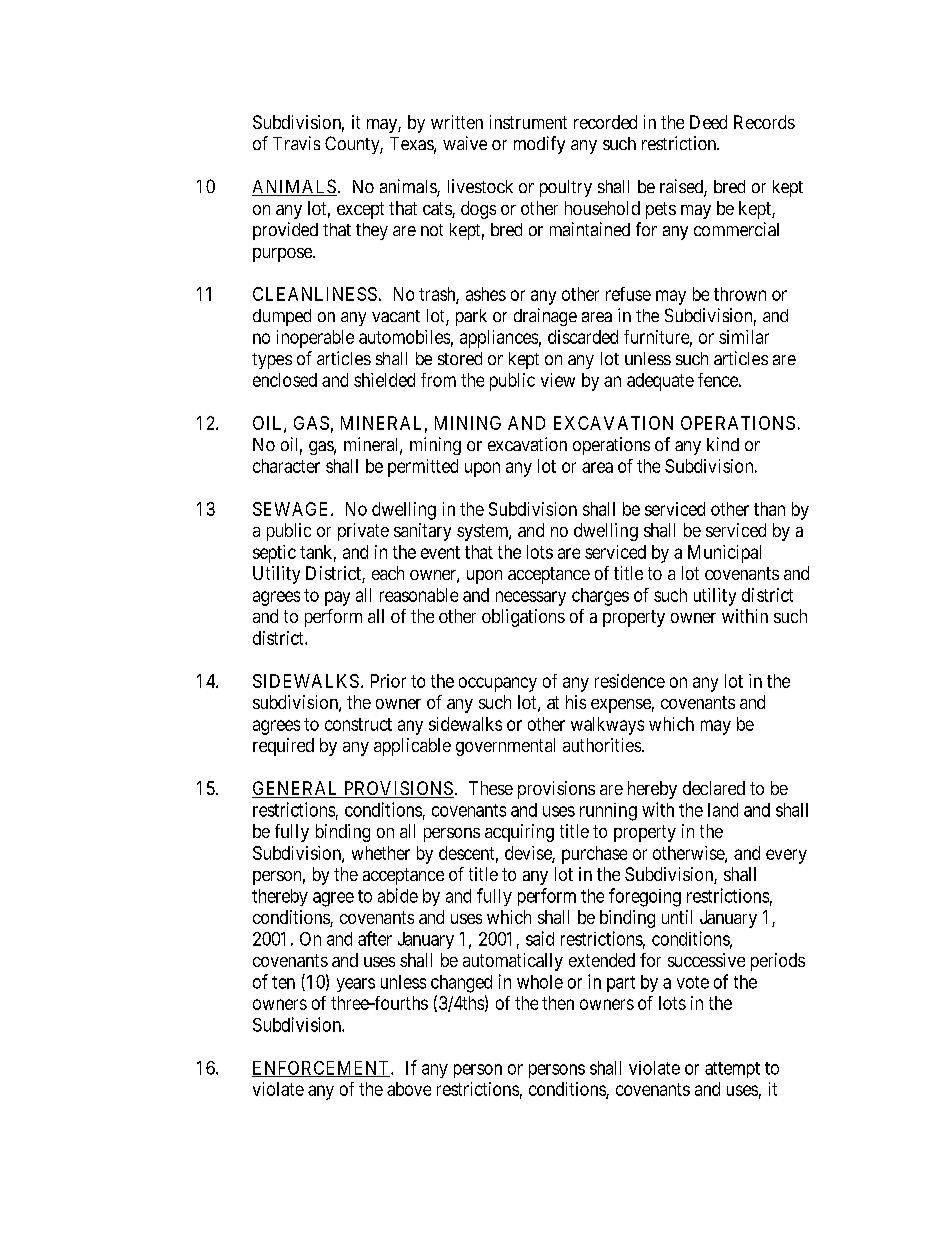 The height and width of the document is (1233, 952). Describe the element at coordinates (296, 143) in the document. I see `Travis` at that location.
